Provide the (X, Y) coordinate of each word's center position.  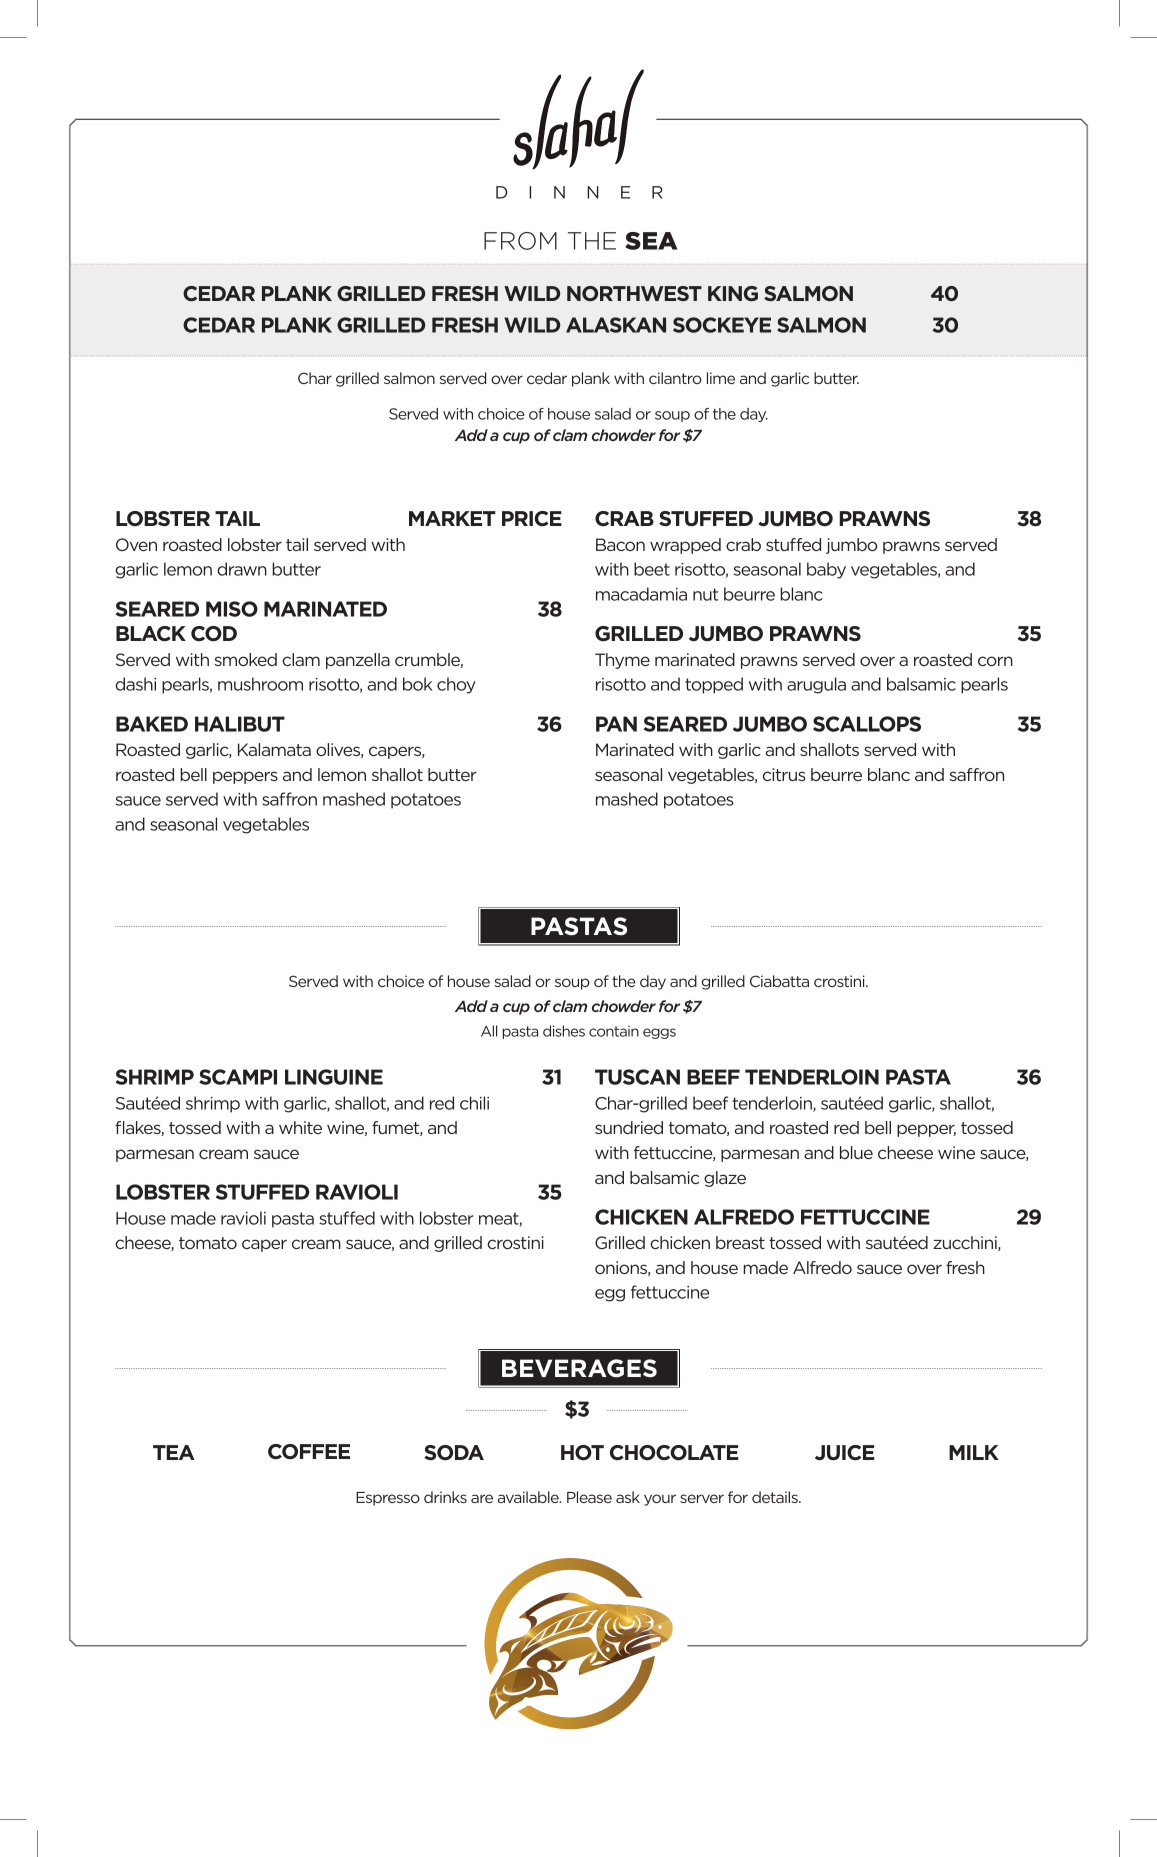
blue (856, 1152)
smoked (245, 659)
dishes (564, 1031)
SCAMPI (238, 1077)
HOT (582, 1453)
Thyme (622, 661)
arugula (816, 685)
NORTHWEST (634, 293)
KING (733, 293)
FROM (520, 241)
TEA (174, 1452)
